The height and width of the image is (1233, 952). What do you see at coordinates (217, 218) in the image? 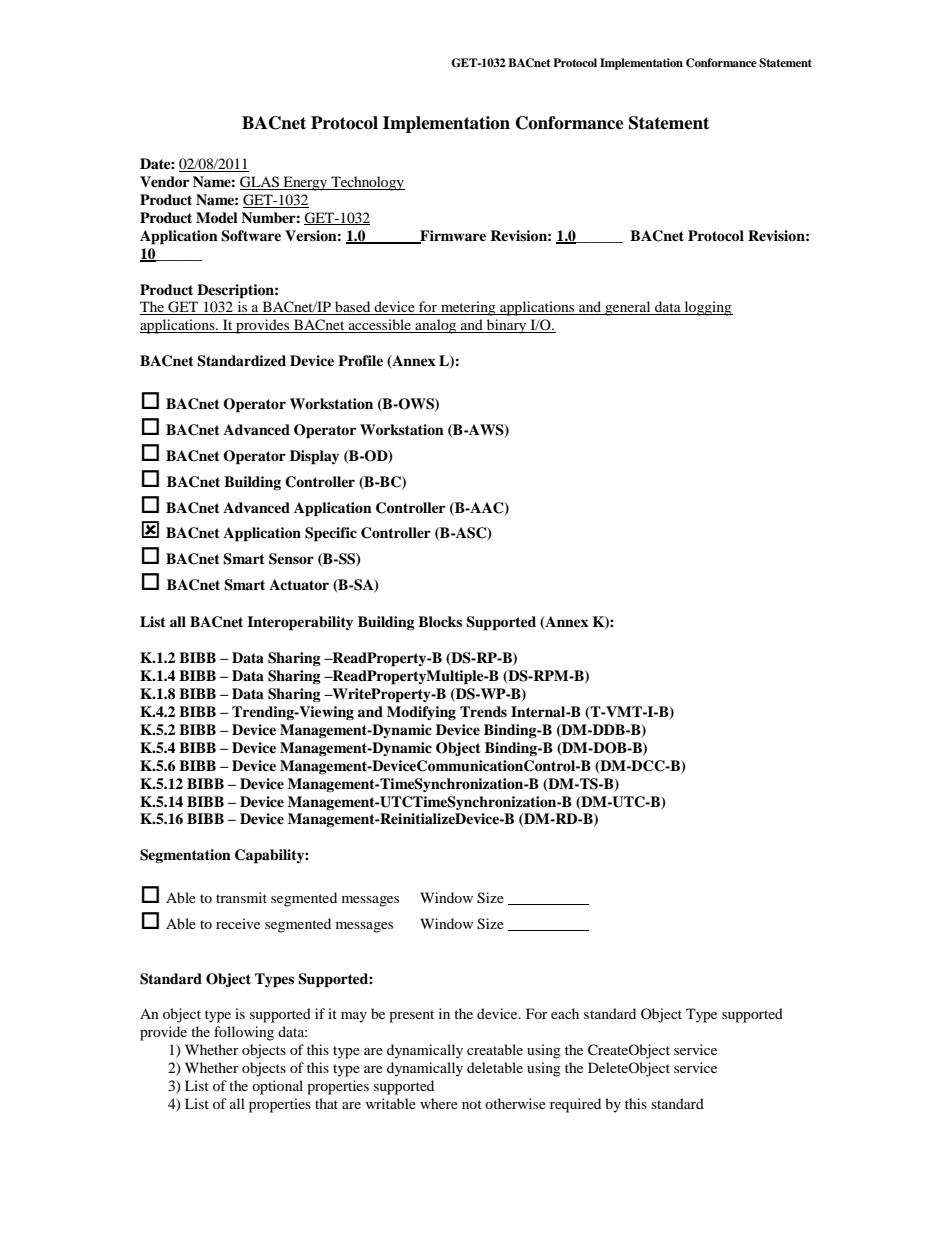
I see `Model` at bounding box center [217, 218].
